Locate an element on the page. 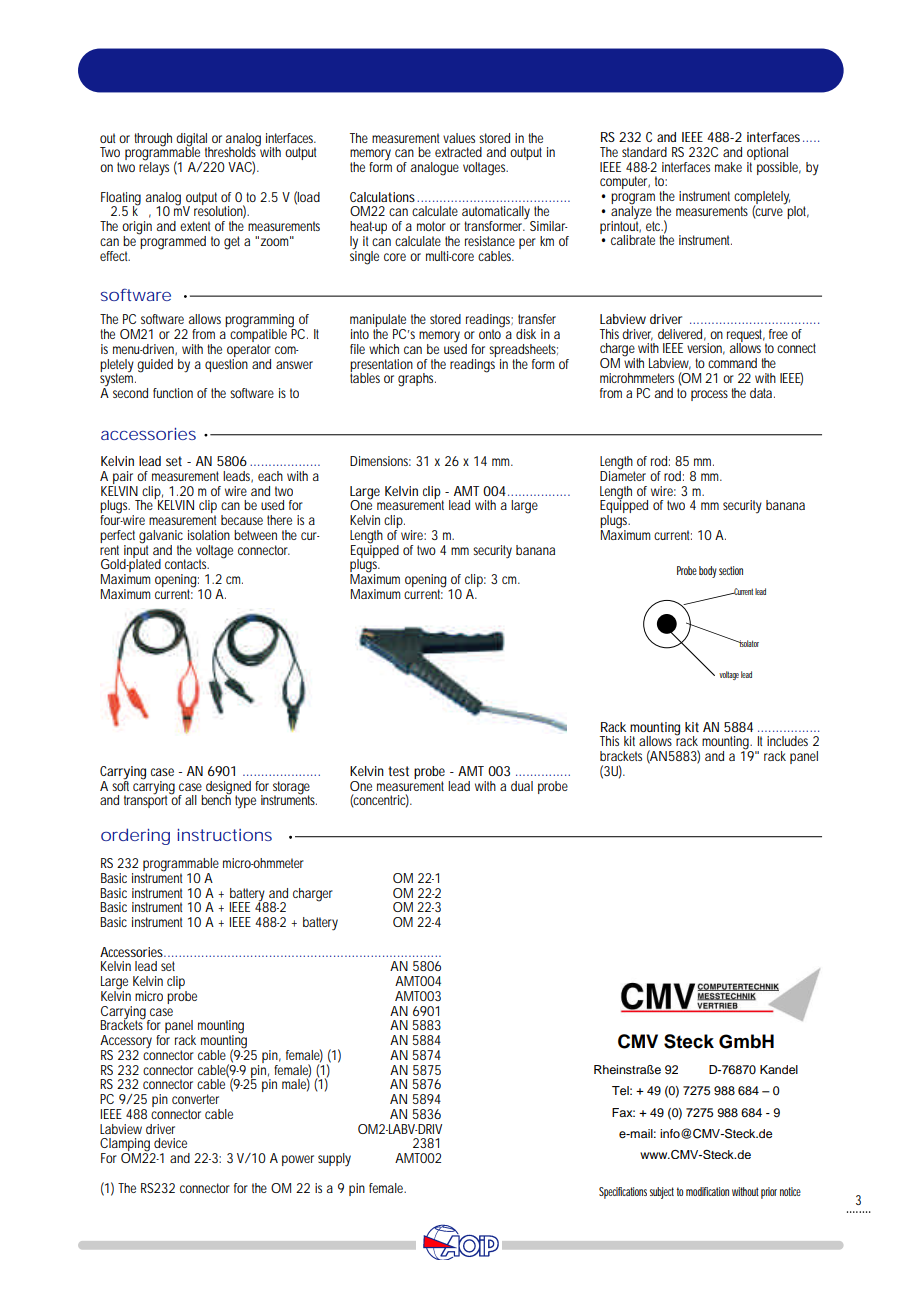 This image has width=924, height=1308. test is located at coordinates (398, 771).
